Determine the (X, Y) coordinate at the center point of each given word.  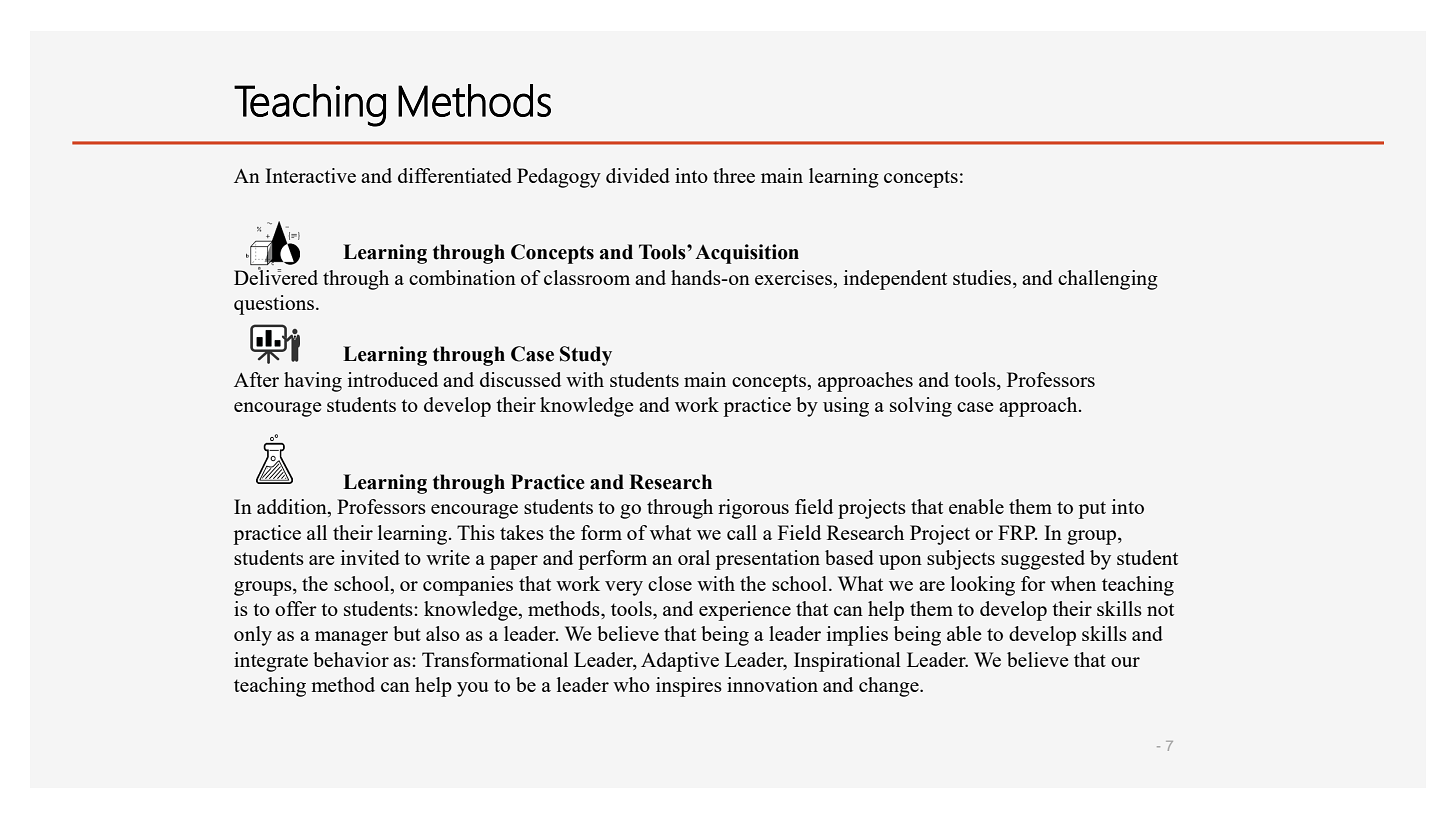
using (846, 407)
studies (983, 277)
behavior (351, 659)
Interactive (310, 175)
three (734, 175)
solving (921, 407)
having (313, 382)
